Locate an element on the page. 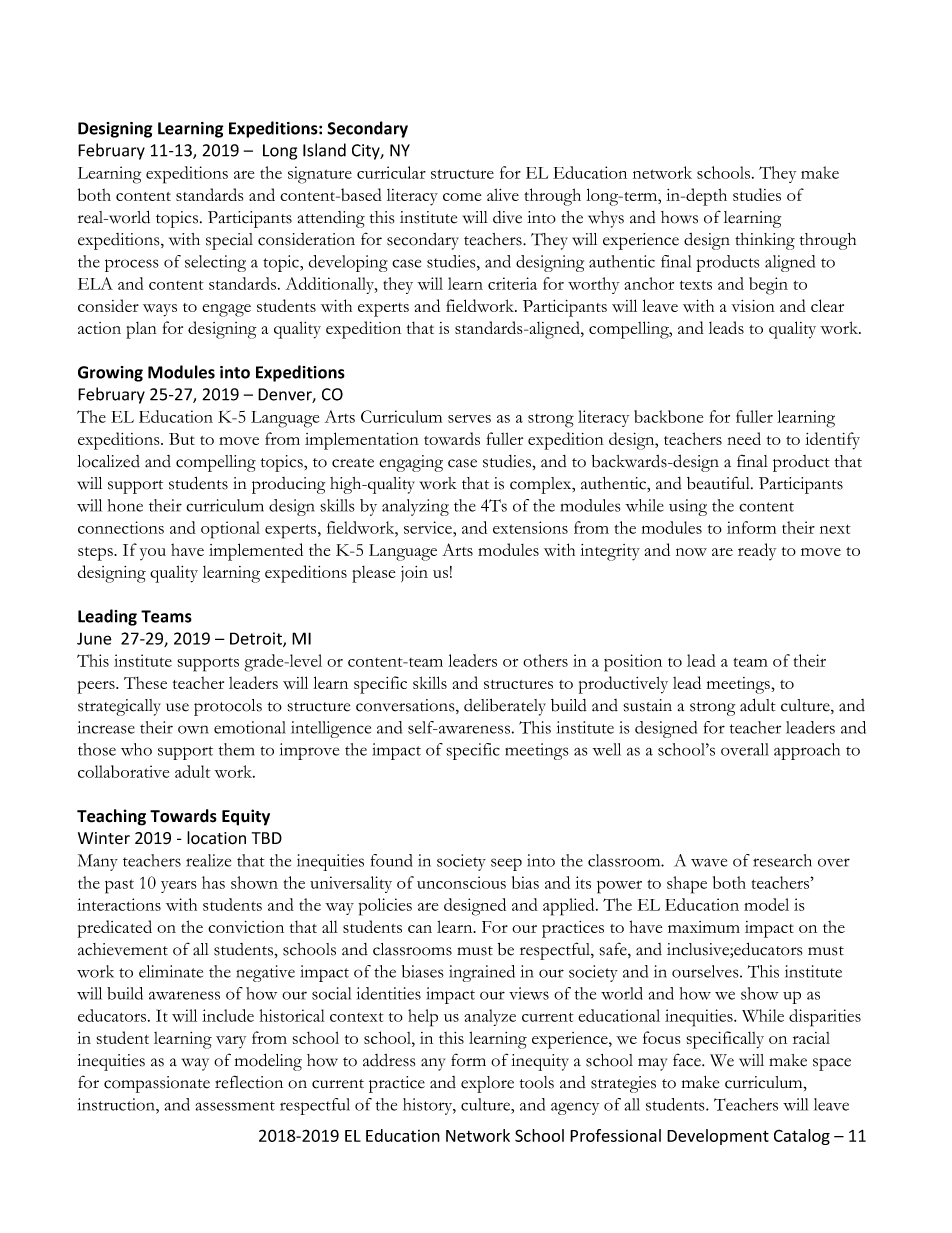 The width and height of the page is (952, 1233). compassionate is located at coordinates (157, 1084).
